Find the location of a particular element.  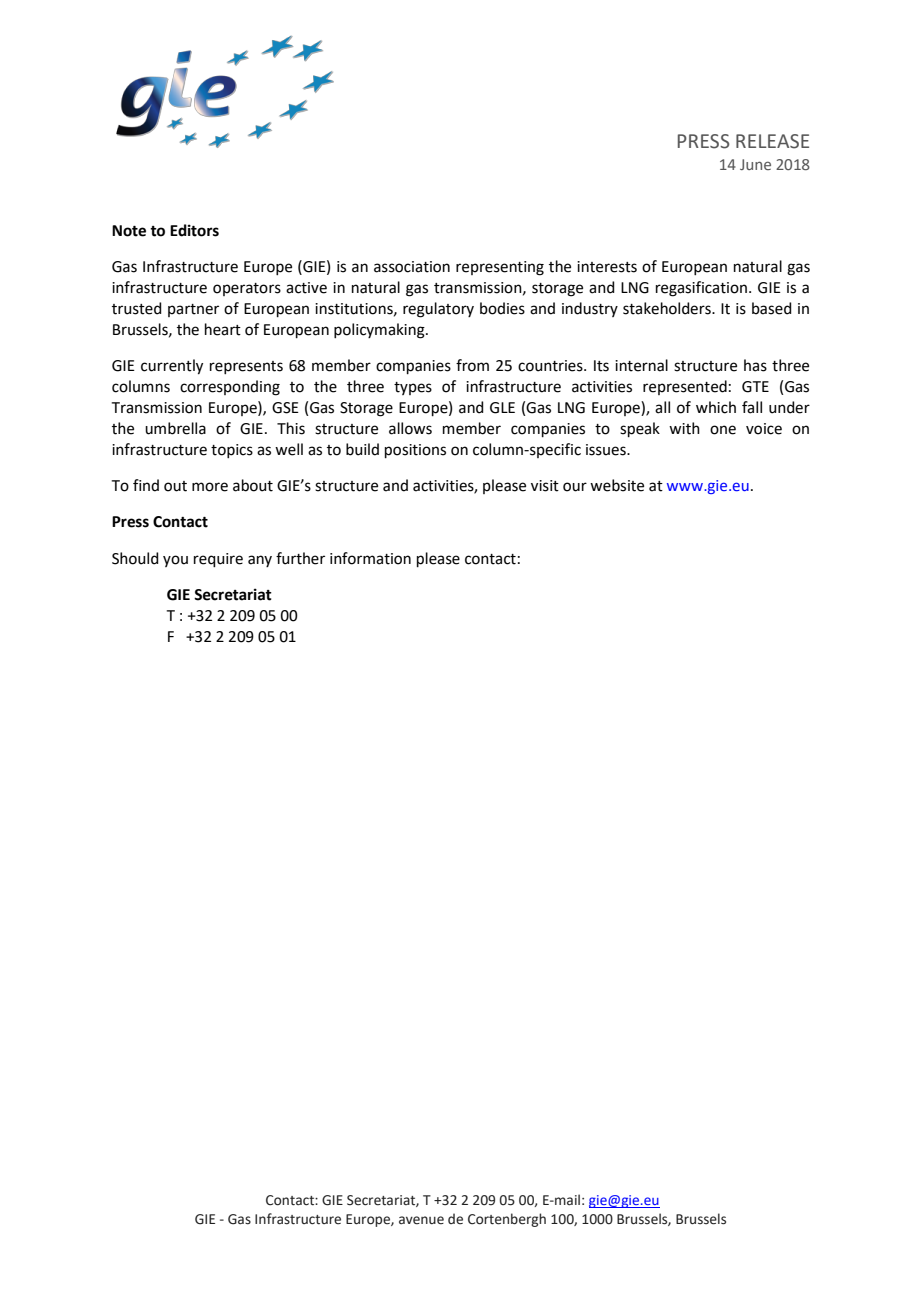

June is located at coordinates (755, 164).
